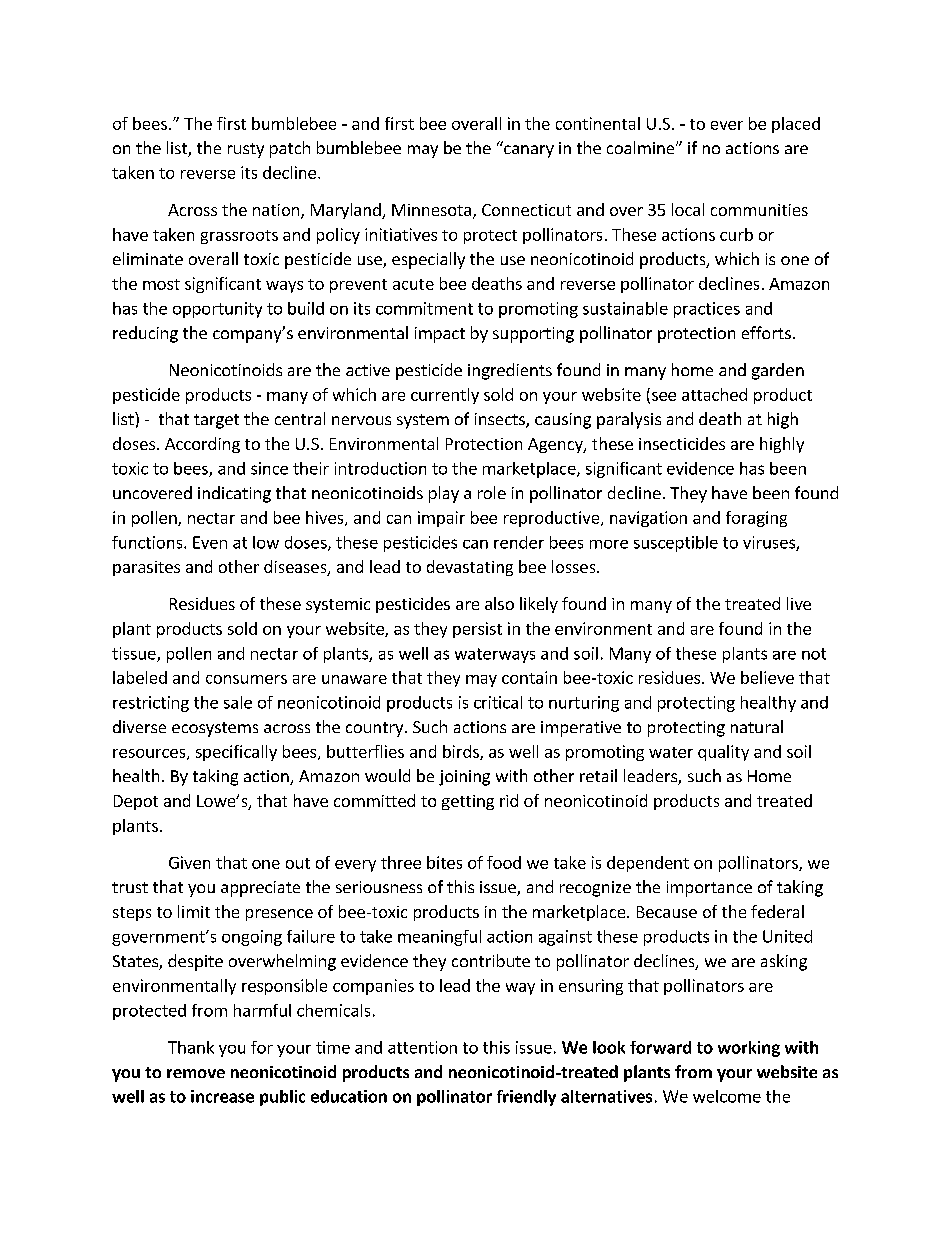  What do you see at coordinates (216, 421) in the image?
I see `target` at bounding box center [216, 421].
